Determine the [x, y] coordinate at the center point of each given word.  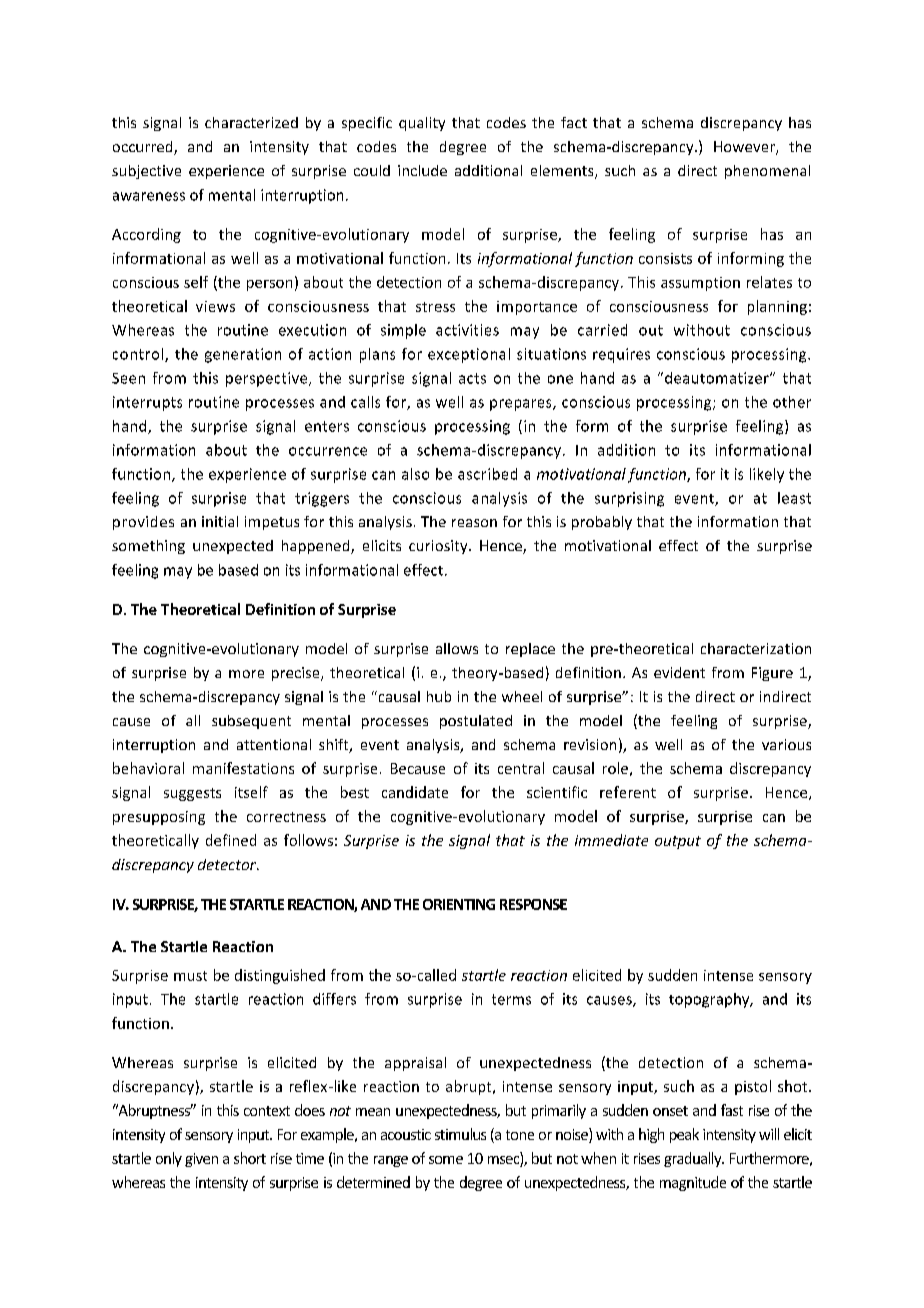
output [678, 842]
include [422, 170]
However [745, 148]
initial [220, 521]
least [794, 498]
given [201, 1160]
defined [231, 840]
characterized [251, 122]
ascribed [487, 474]
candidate [415, 792]
